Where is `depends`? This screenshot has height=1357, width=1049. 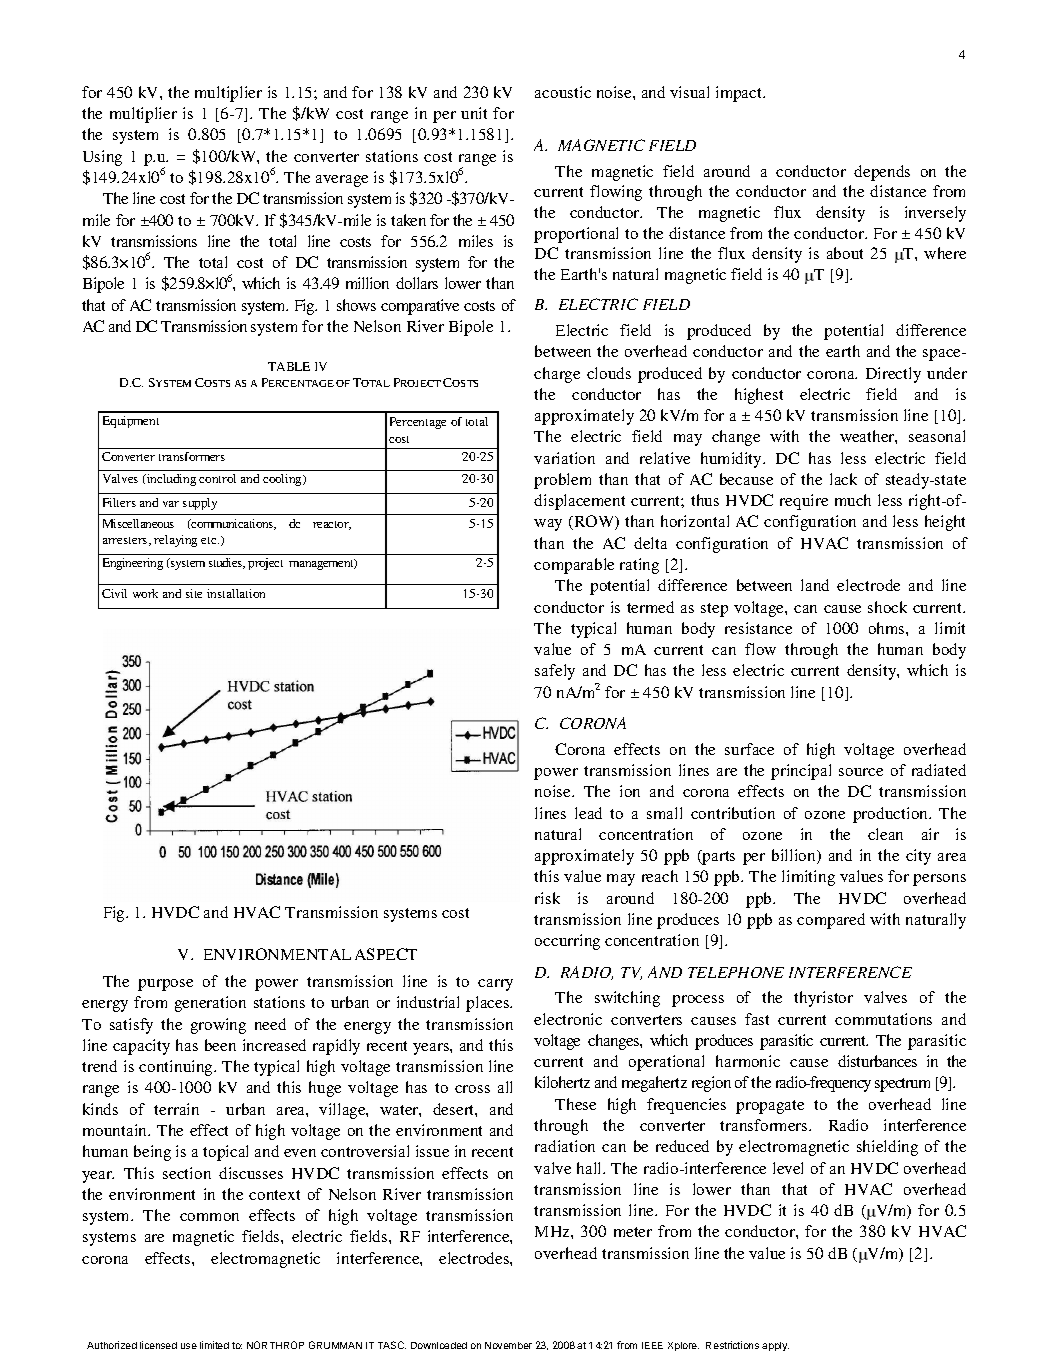
depends is located at coordinates (882, 173).
